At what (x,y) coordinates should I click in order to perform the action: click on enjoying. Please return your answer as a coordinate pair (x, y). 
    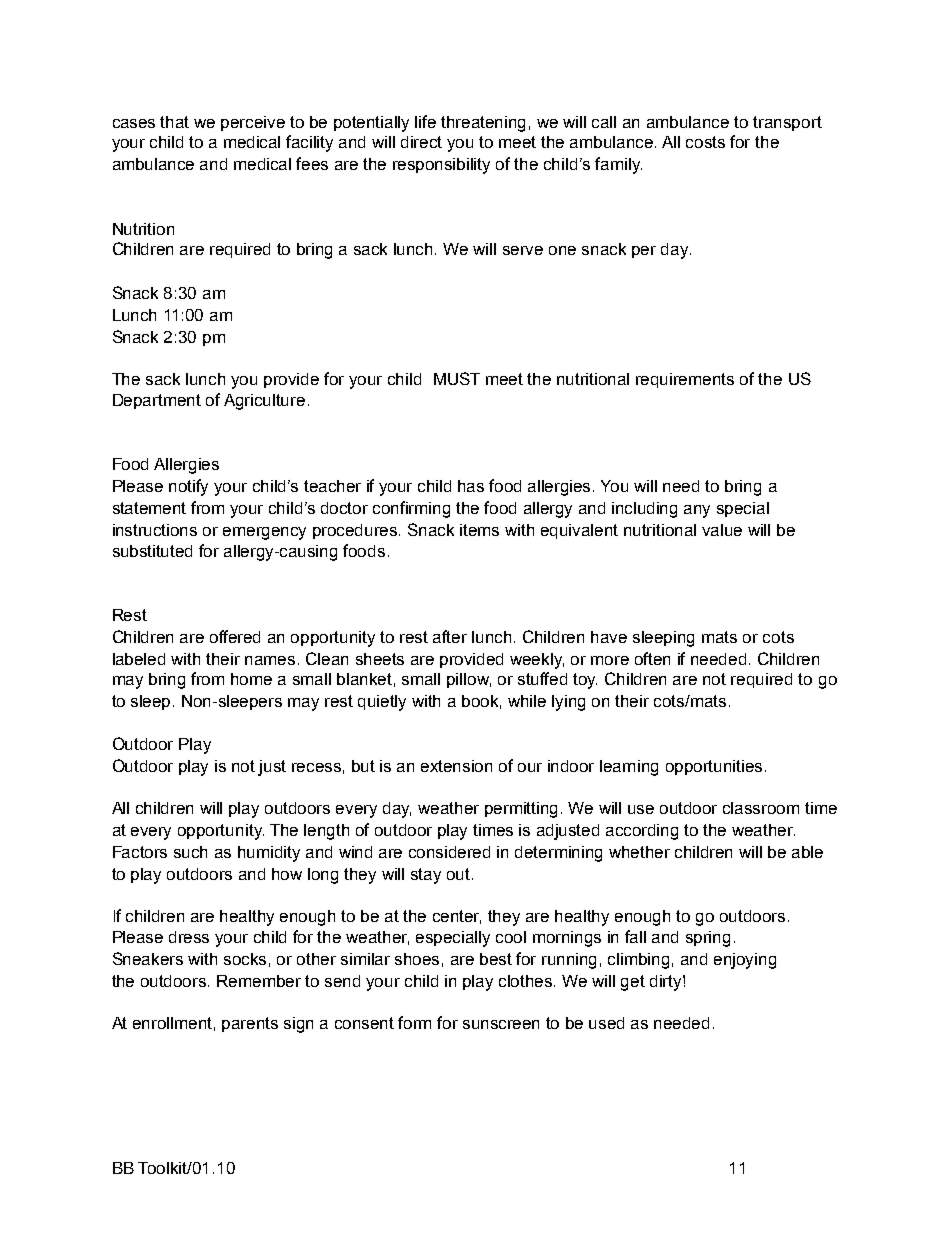
    Looking at the image, I should click on (745, 961).
